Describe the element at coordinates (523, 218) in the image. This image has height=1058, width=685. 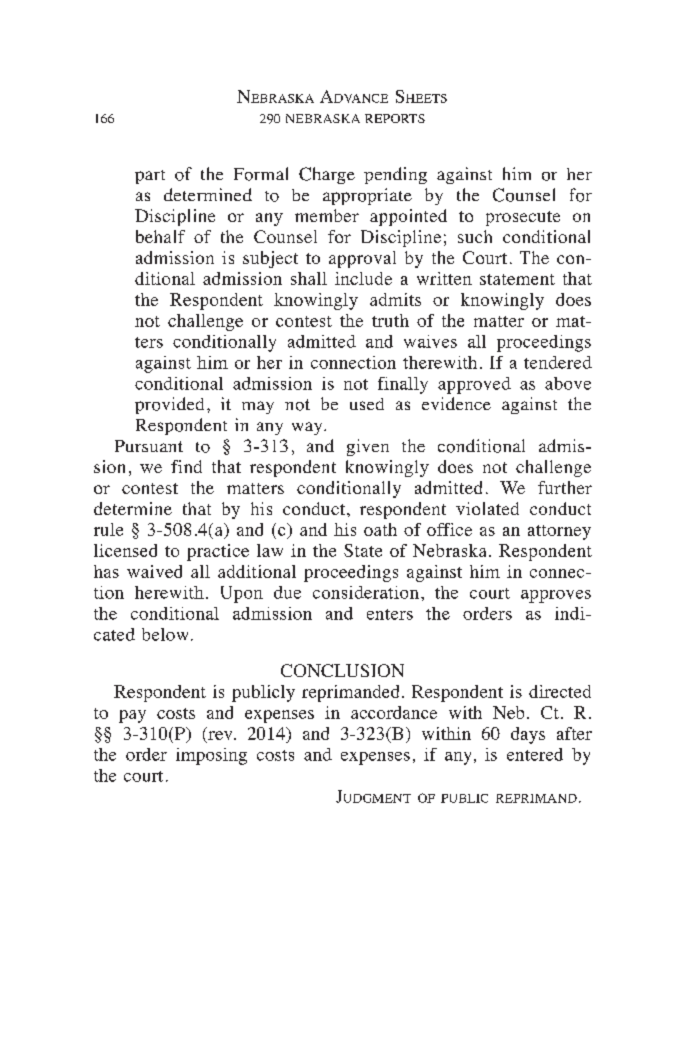
I see `prosecute` at that location.
